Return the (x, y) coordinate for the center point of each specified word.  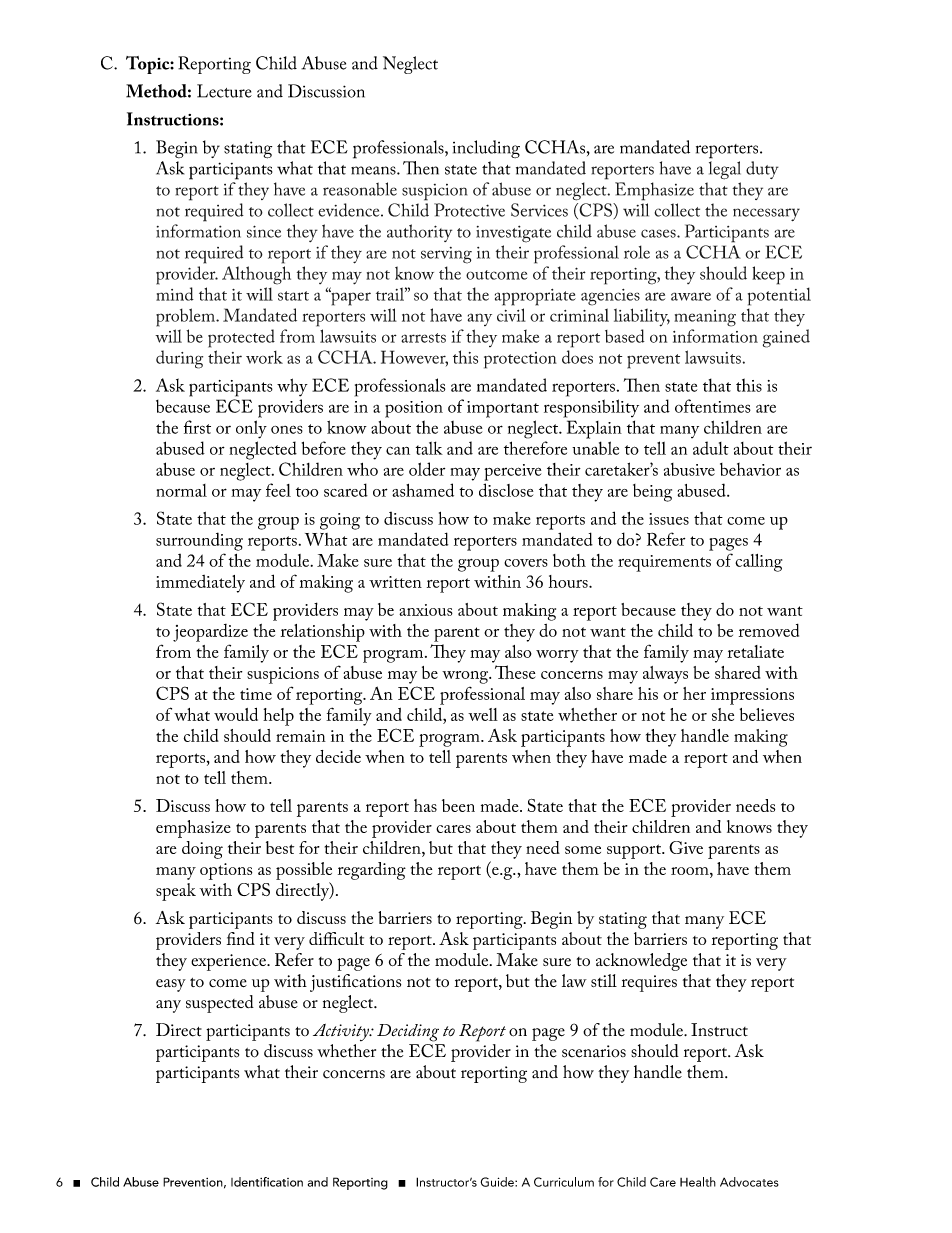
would (236, 714)
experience (229, 962)
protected (241, 338)
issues (669, 519)
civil (511, 315)
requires (649, 983)
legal (725, 170)
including (486, 149)
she (723, 714)
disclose (506, 490)
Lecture (224, 91)
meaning (705, 318)
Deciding (408, 1033)
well (483, 714)
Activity (342, 1032)
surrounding (199, 541)
